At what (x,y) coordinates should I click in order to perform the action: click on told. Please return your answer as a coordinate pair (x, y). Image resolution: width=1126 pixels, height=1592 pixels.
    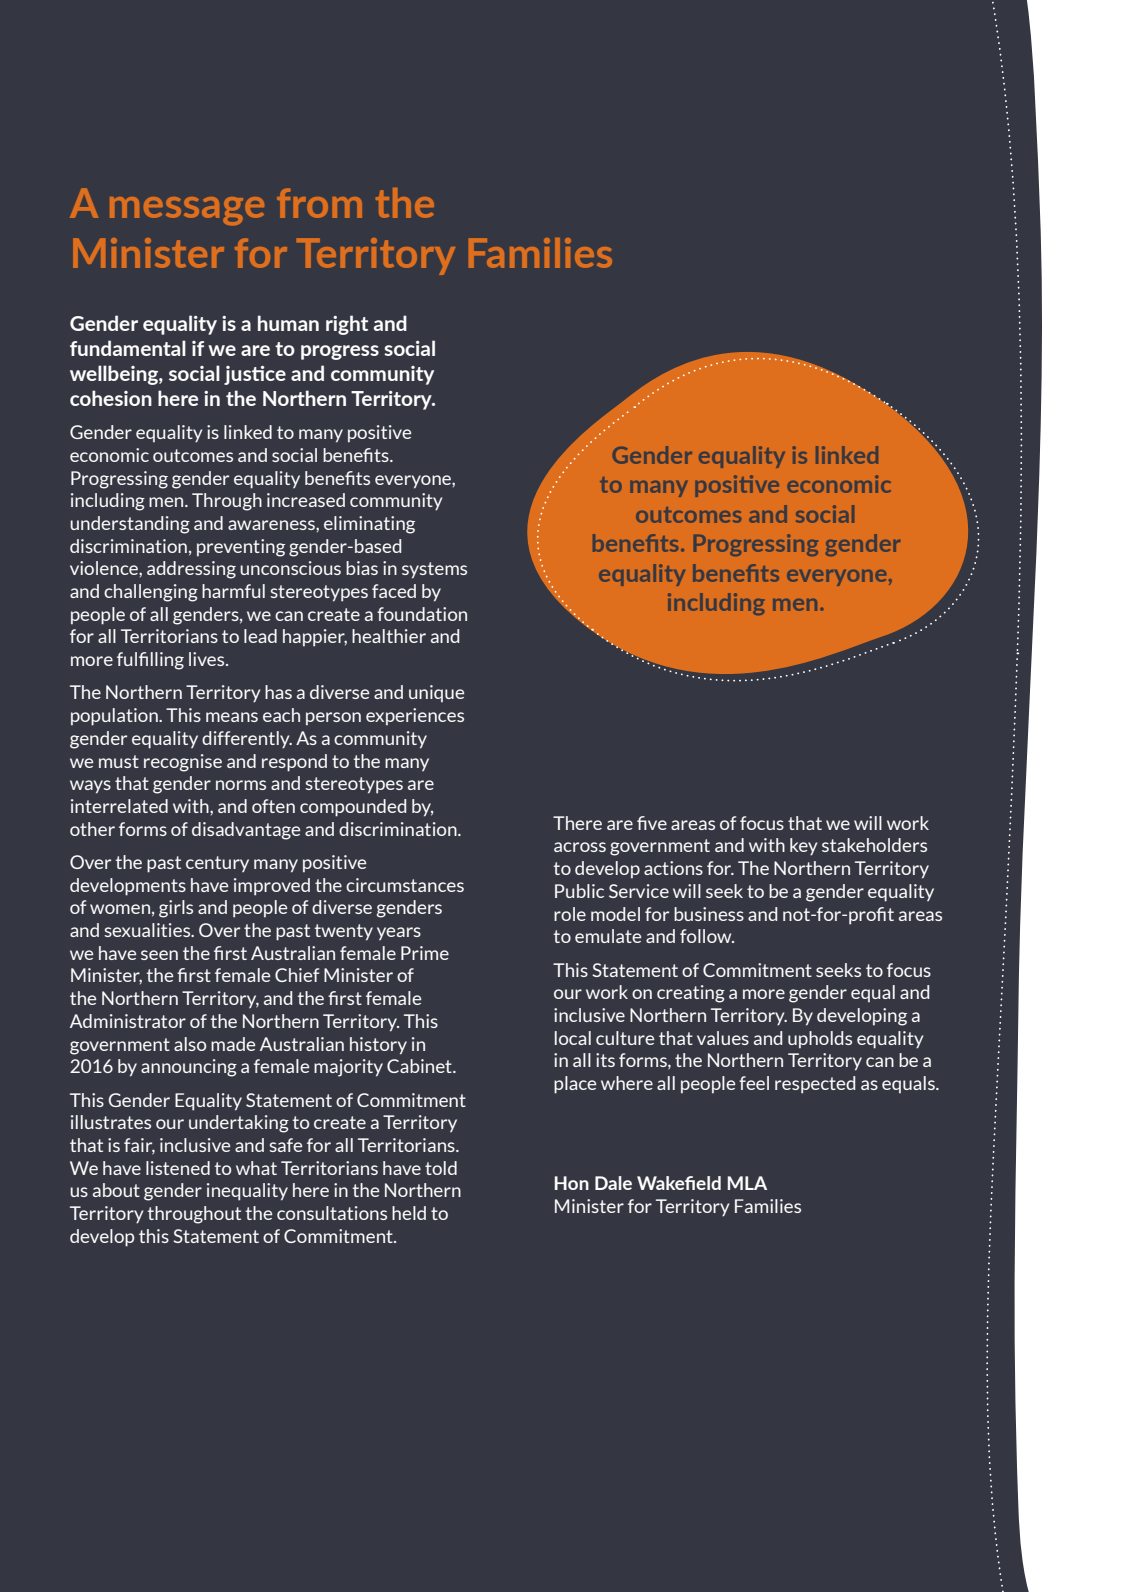
    Looking at the image, I should click on (441, 1168).
